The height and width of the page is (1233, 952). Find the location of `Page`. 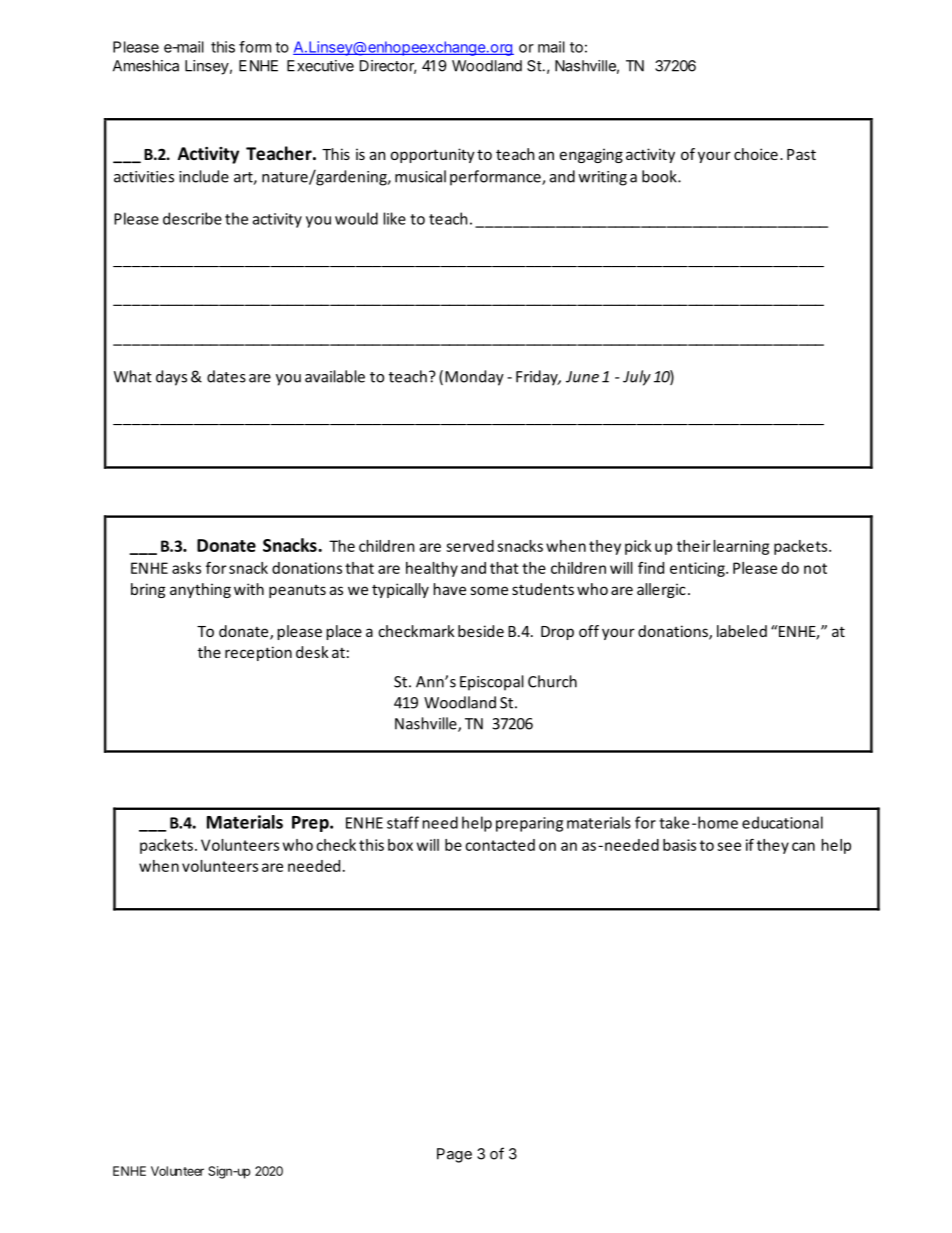

Page is located at coordinates (454, 1155).
